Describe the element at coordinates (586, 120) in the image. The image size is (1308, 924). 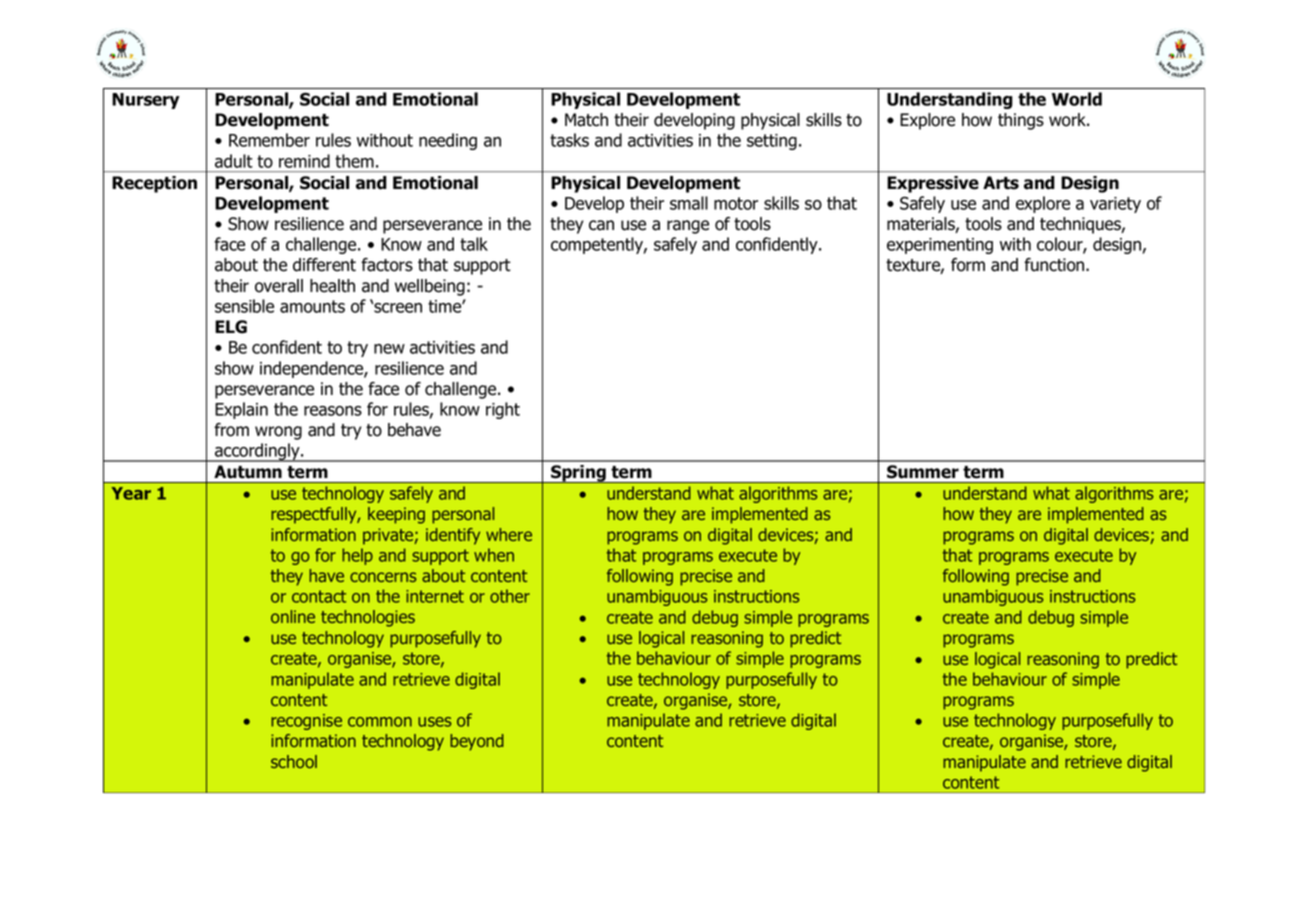
I see `Match` at that location.
